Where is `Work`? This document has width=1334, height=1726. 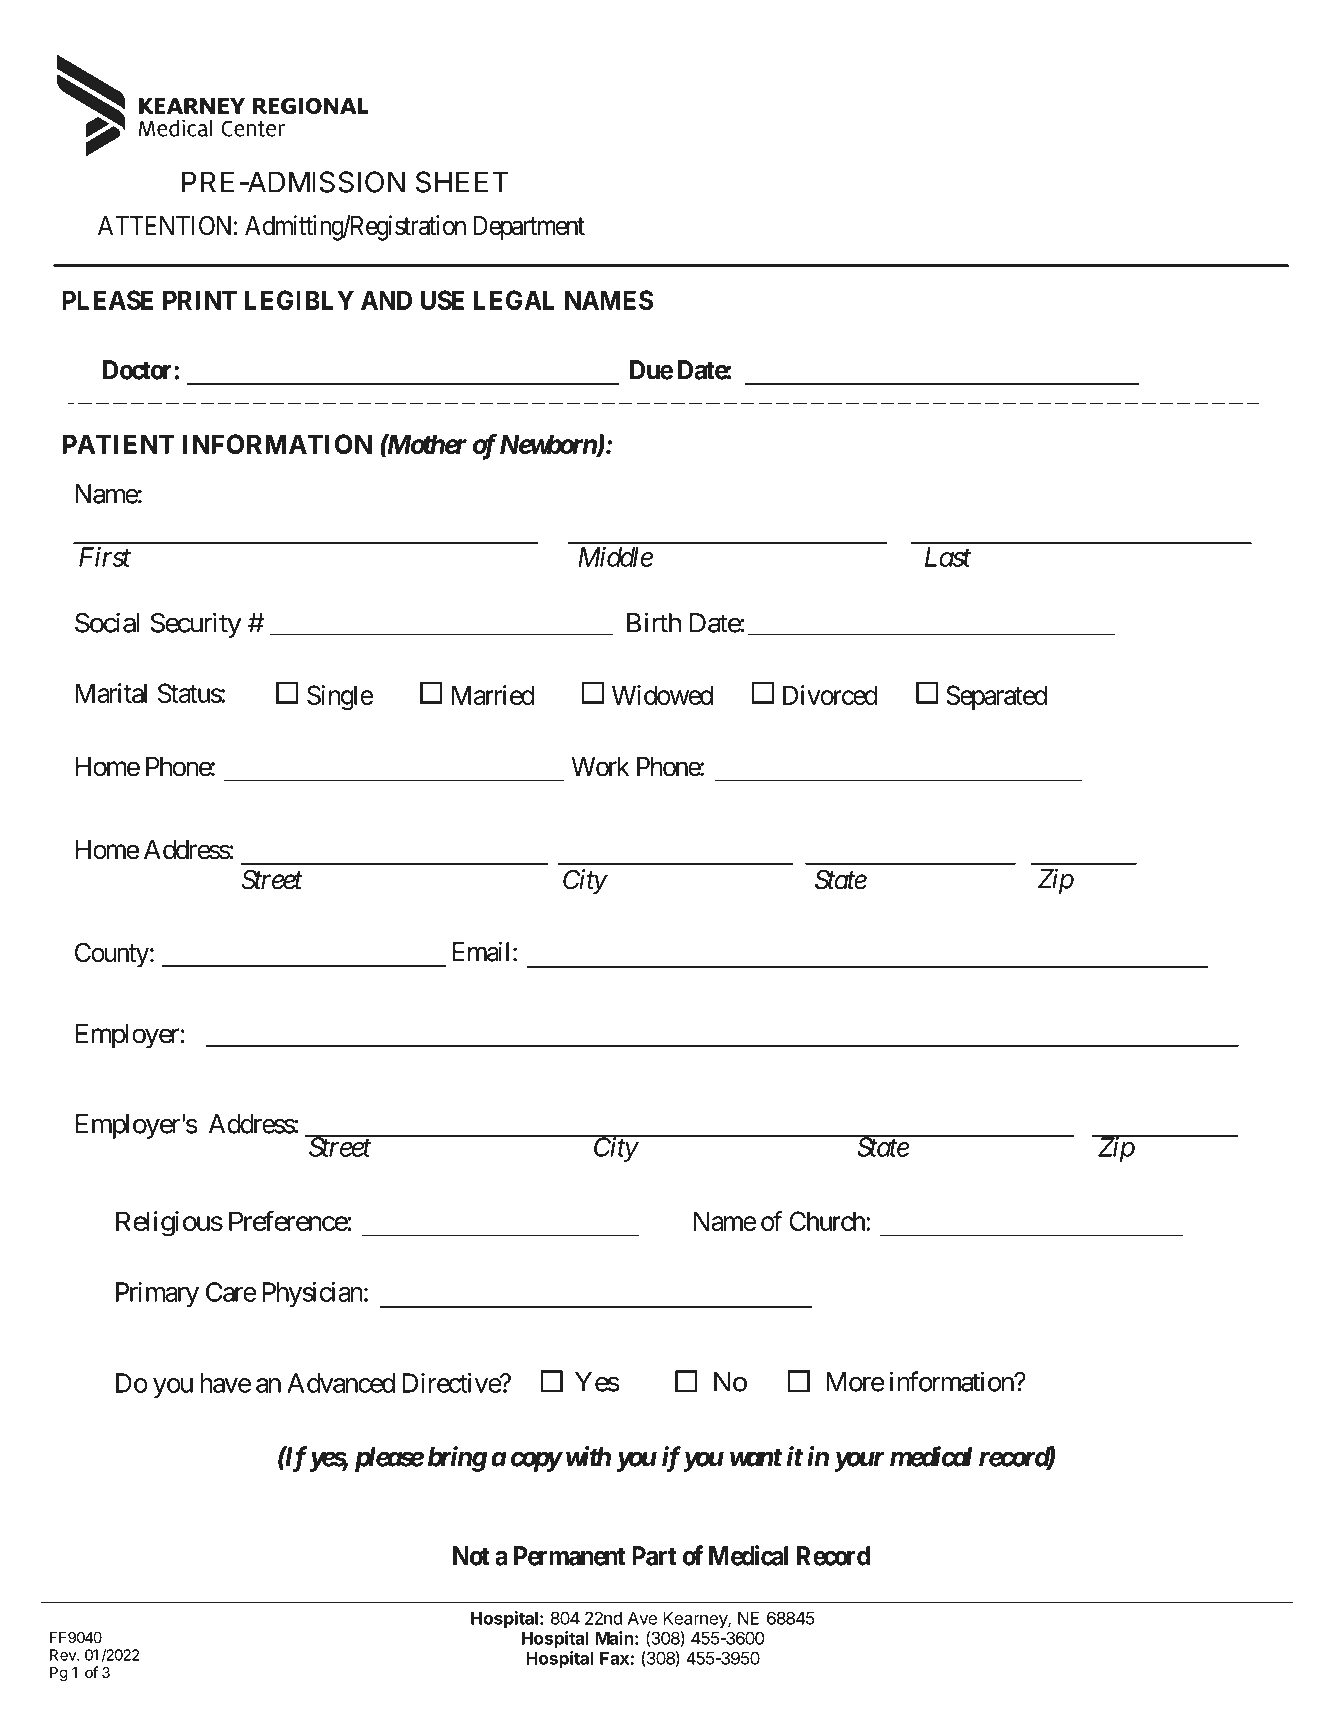 Work is located at coordinates (600, 767).
